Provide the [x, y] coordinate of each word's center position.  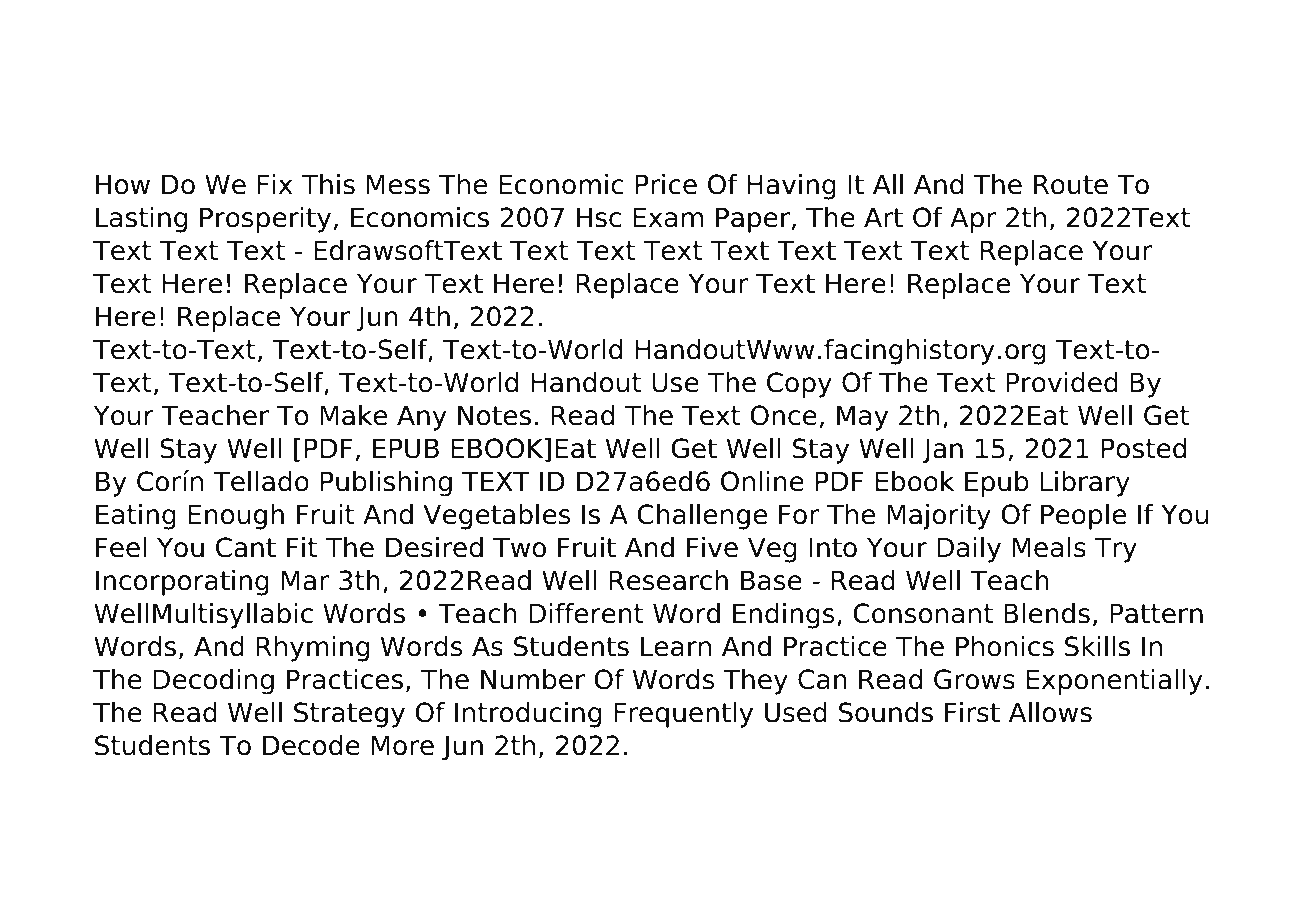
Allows [1050, 712]
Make [353, 415]
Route [1071, 184]
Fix [275, 184]
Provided [1062, 382]
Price [666, 184]
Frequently [683, 715]
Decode [311, 745]
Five [712, 547]
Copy [799, 385]
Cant [246, 547]
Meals [1049, 547]
